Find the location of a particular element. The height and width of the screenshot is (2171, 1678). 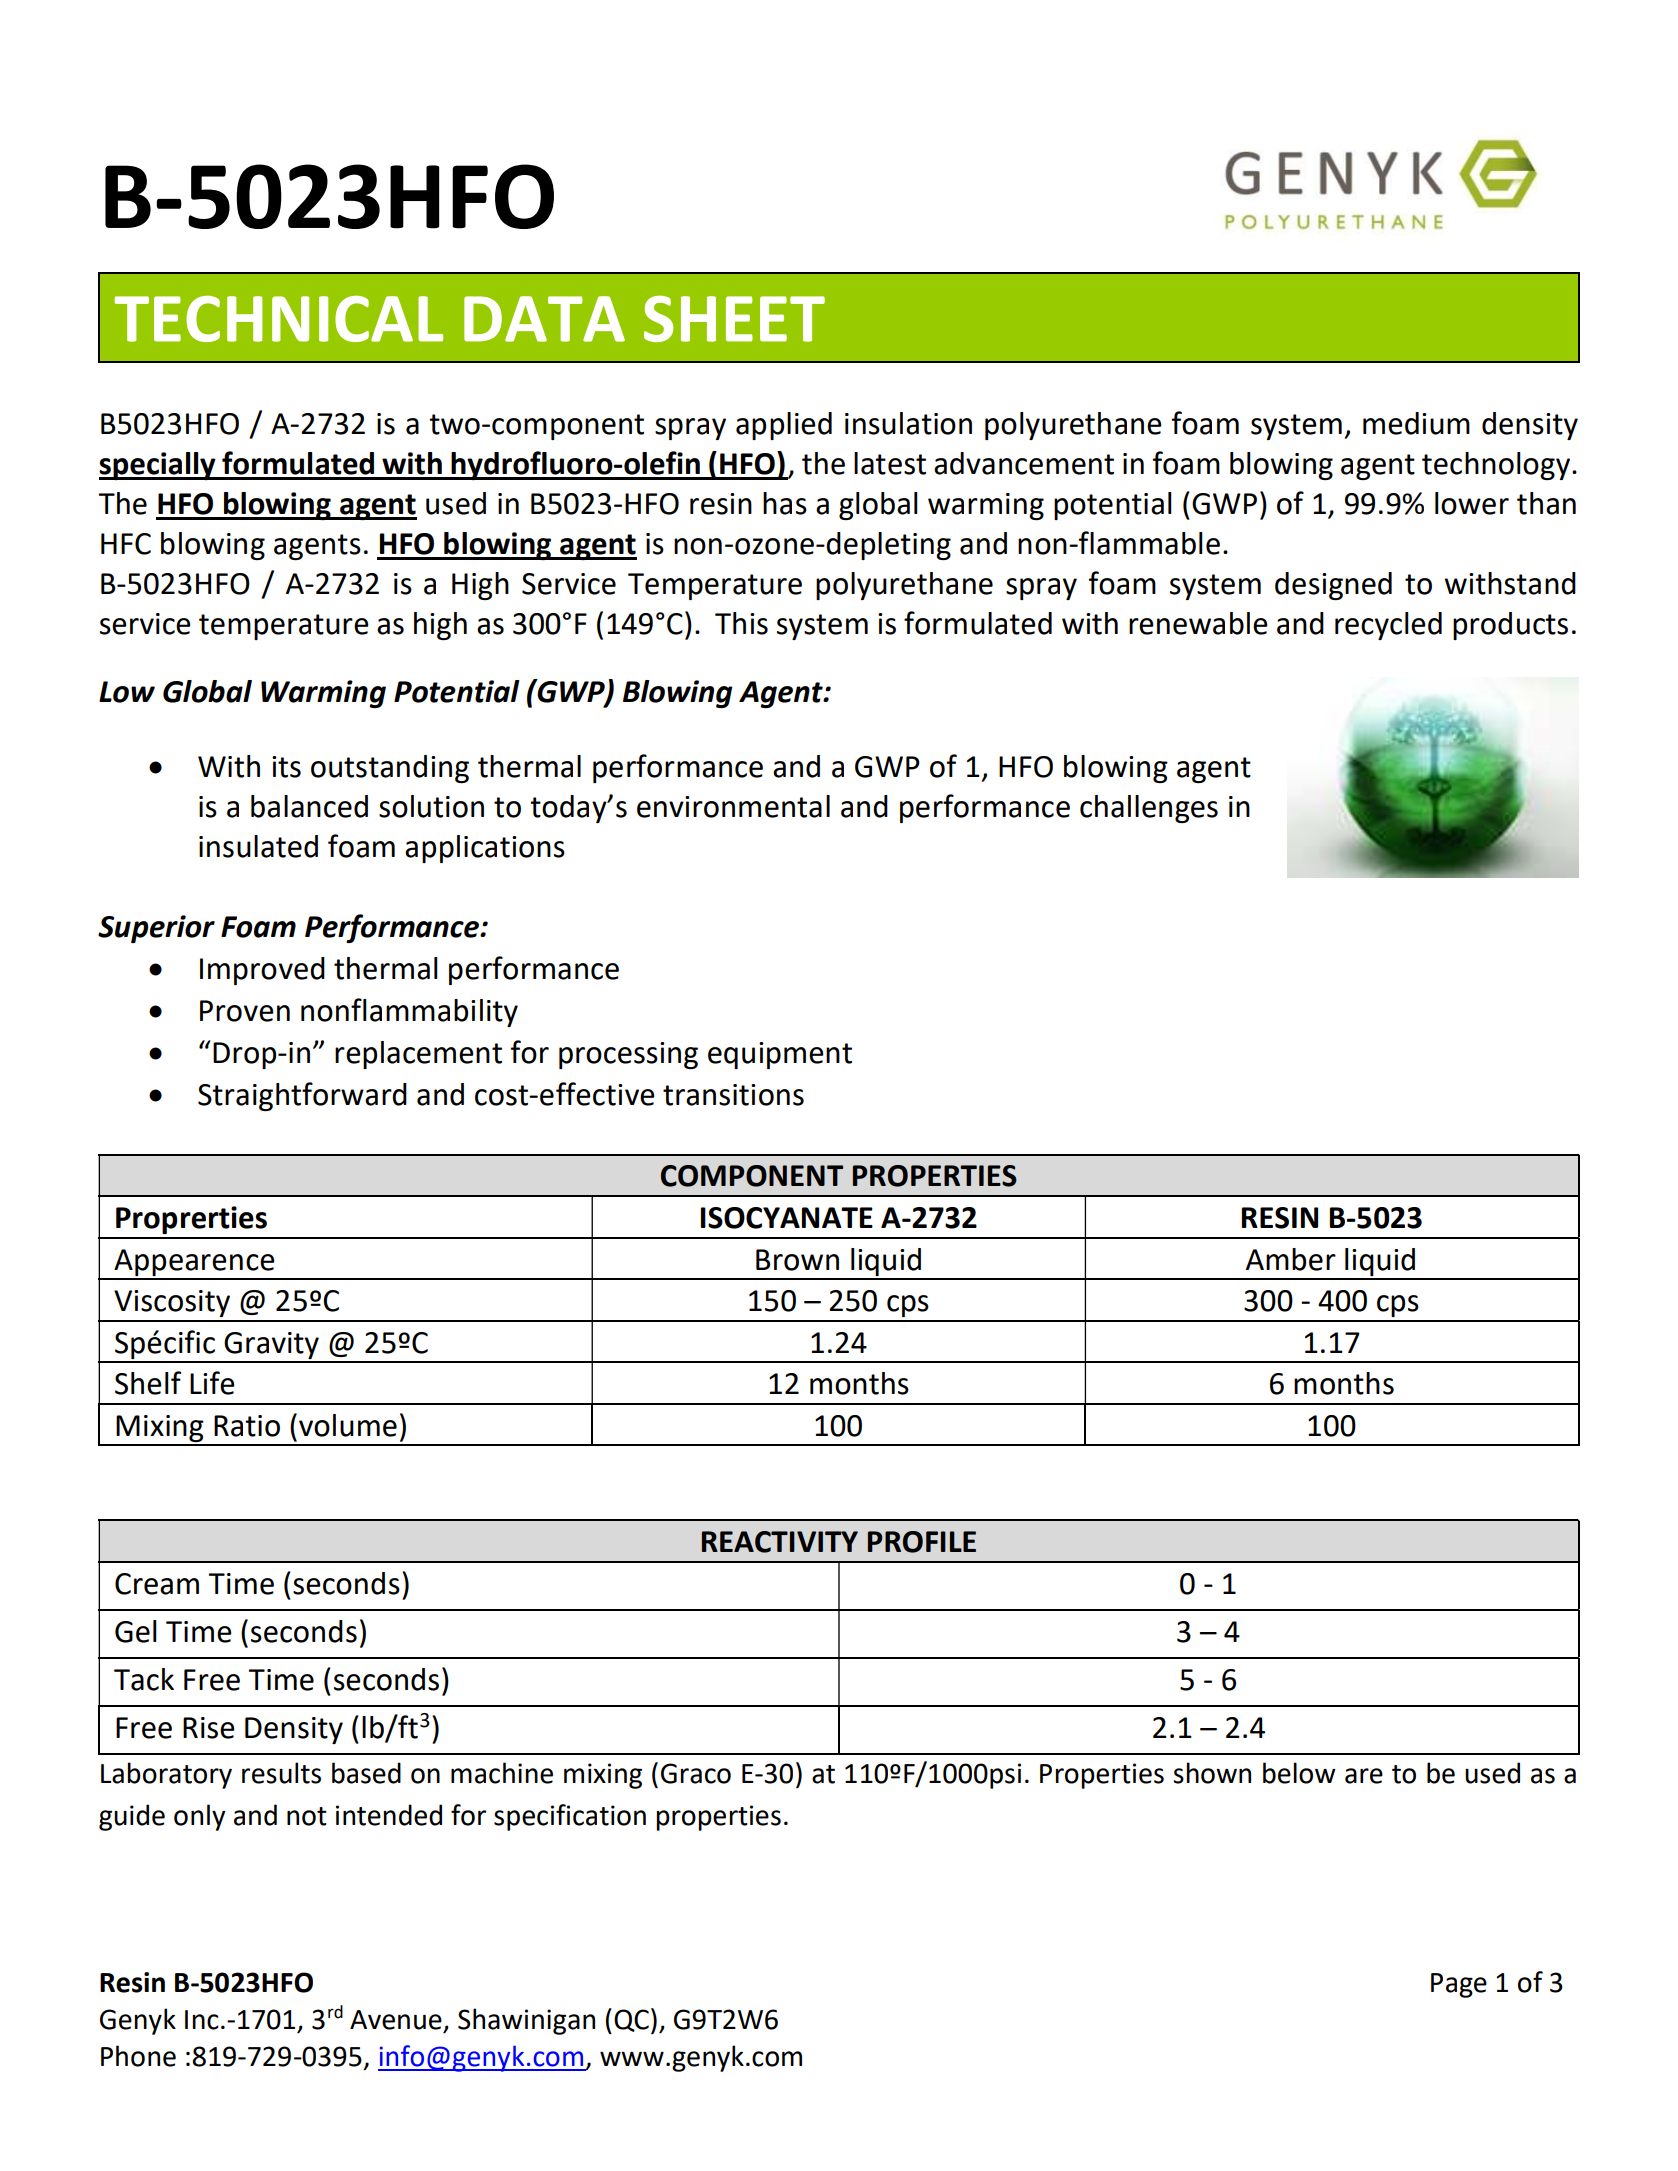

REACTIVITY is located at coordinates (780, 1542).
